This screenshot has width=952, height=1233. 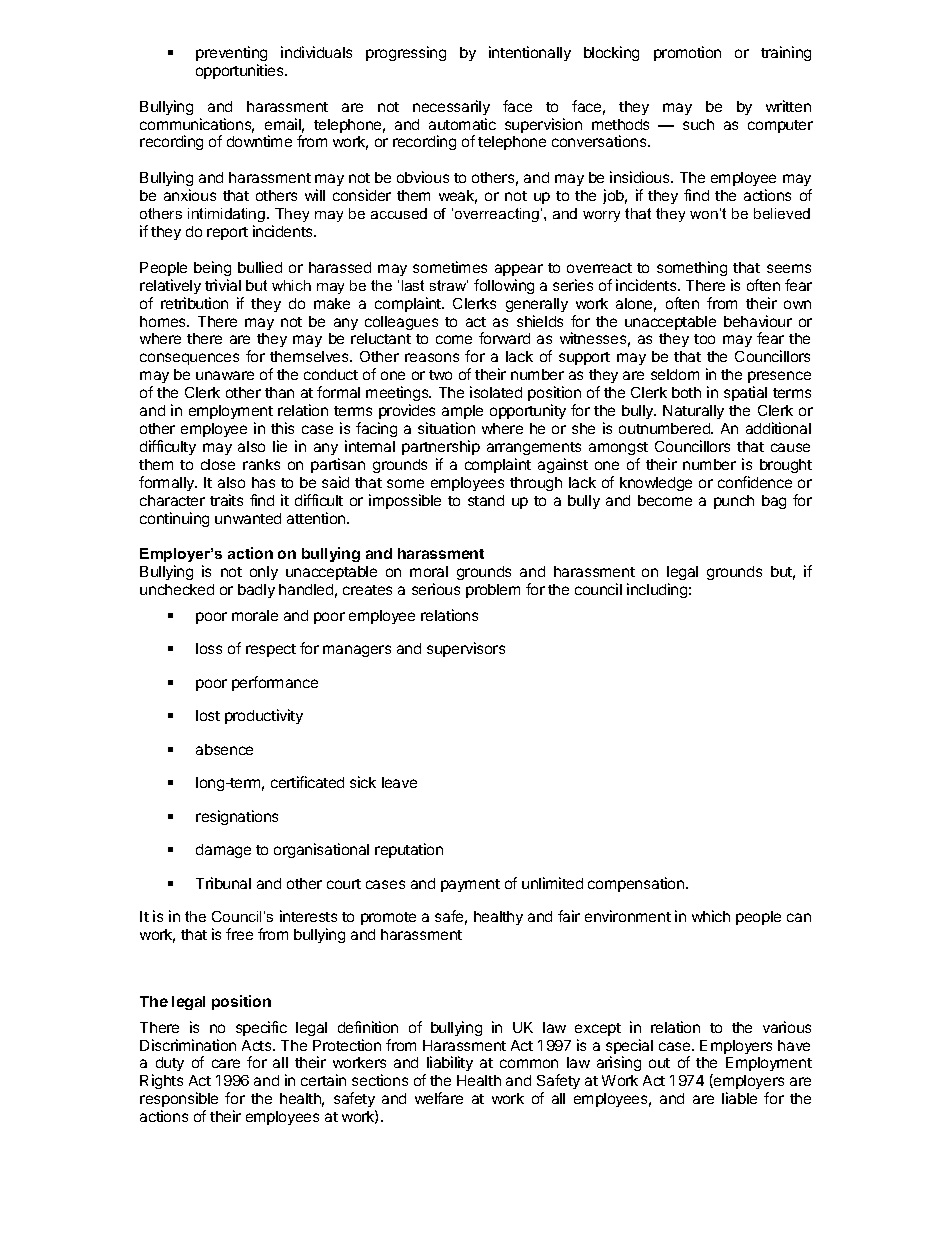 What do you see at coordinates (693, 412) in the screenshot?
I see `Naturally` at bounding box center [693, 412].
